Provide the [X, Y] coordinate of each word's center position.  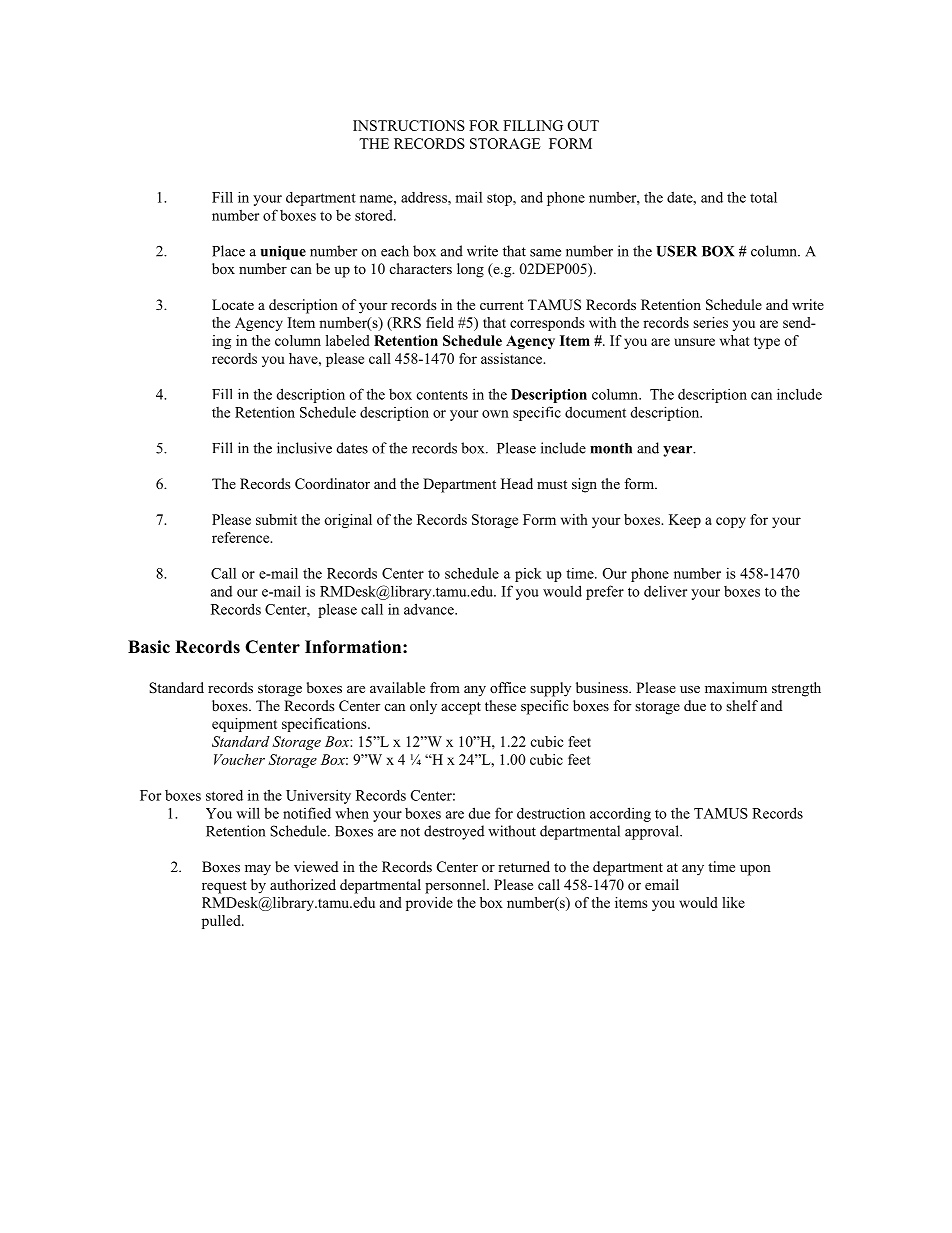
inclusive [304, 448]
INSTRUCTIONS [409, 125]
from [445, 687]
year [679, 451]
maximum [736, 687]
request [224, 887]
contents [442, 395]
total [763, 197]
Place [228, 251]
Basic [149, 647]
